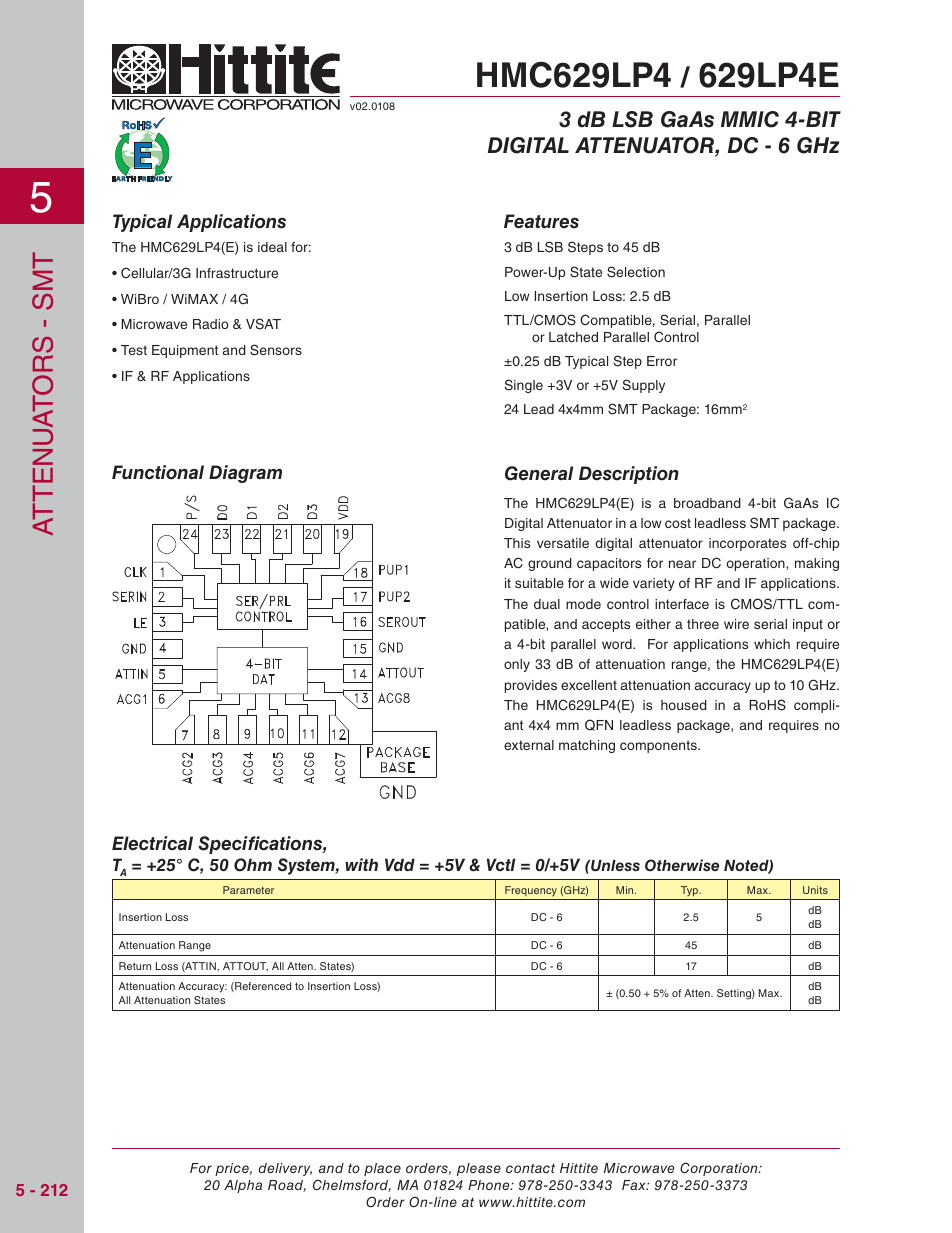  Describe the element at coordinates (253, 865) in the screenshot. I see `Ohm` at that location.
